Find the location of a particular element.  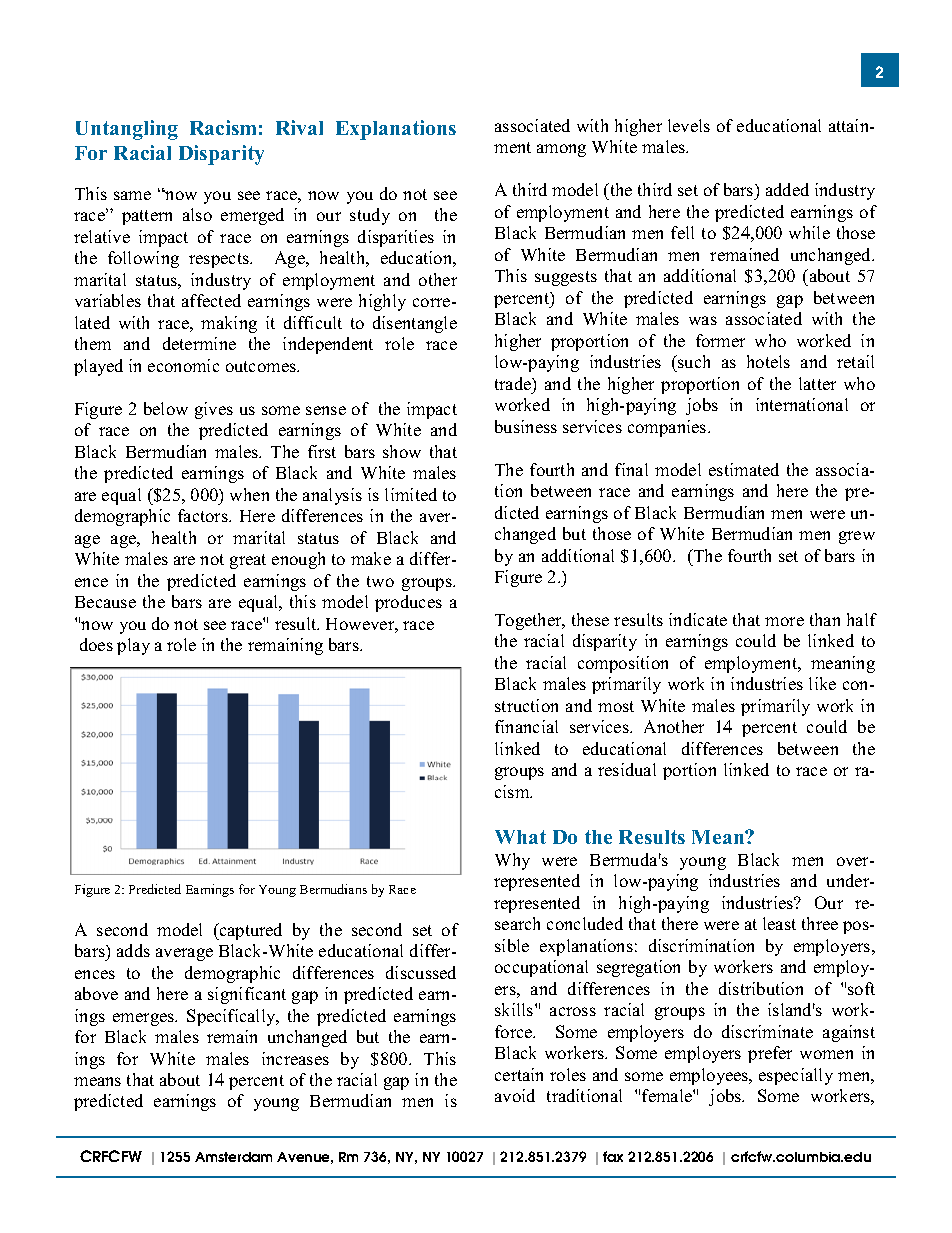

more is located at coordinates (784, 621).
